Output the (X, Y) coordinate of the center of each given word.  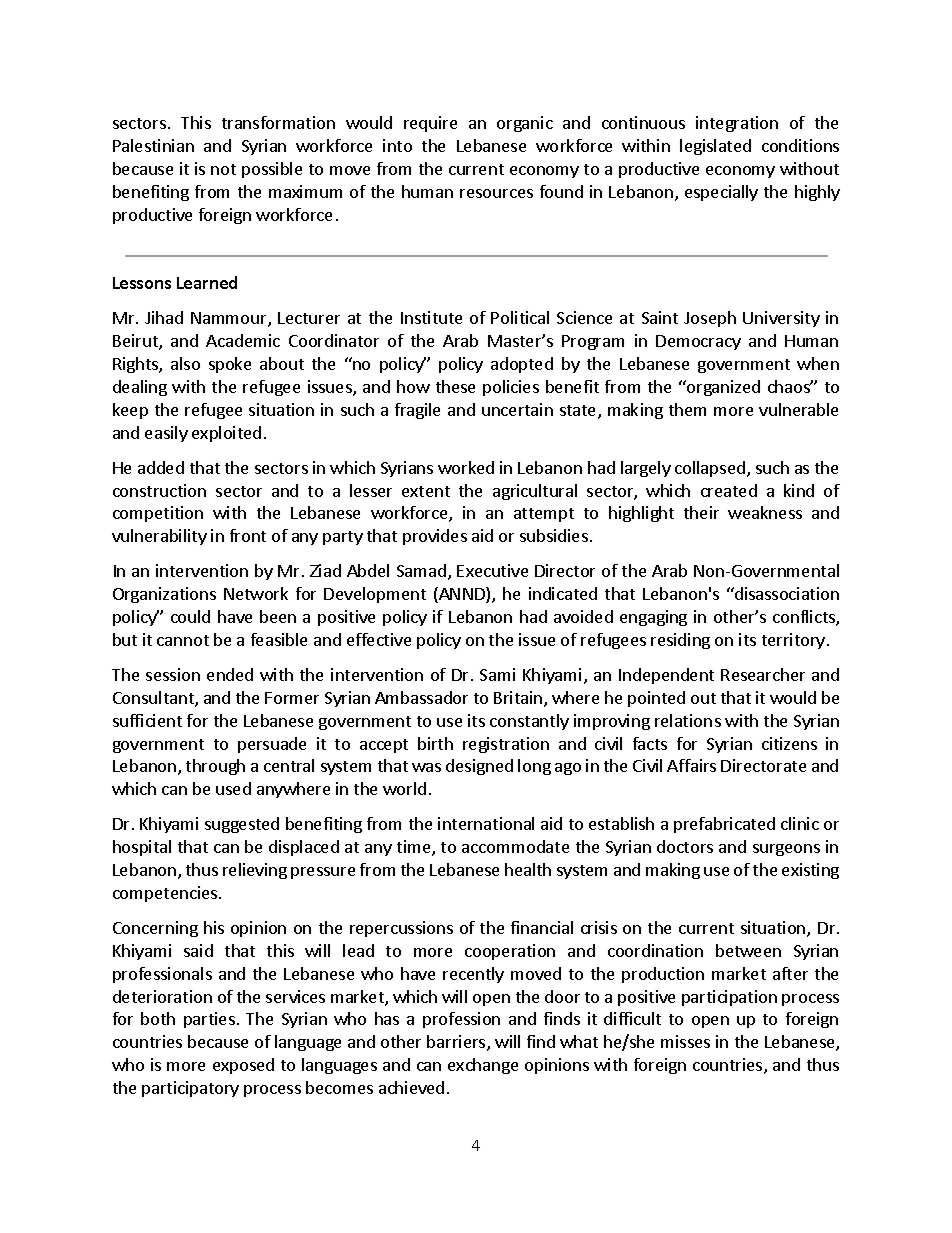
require (430, 124)
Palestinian (153, 145)
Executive (492, 570)
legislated (715, 147)
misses (685, 1041)
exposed (243, 1066)
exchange (483, 1066)
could (190, 616)
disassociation (786, 593)
